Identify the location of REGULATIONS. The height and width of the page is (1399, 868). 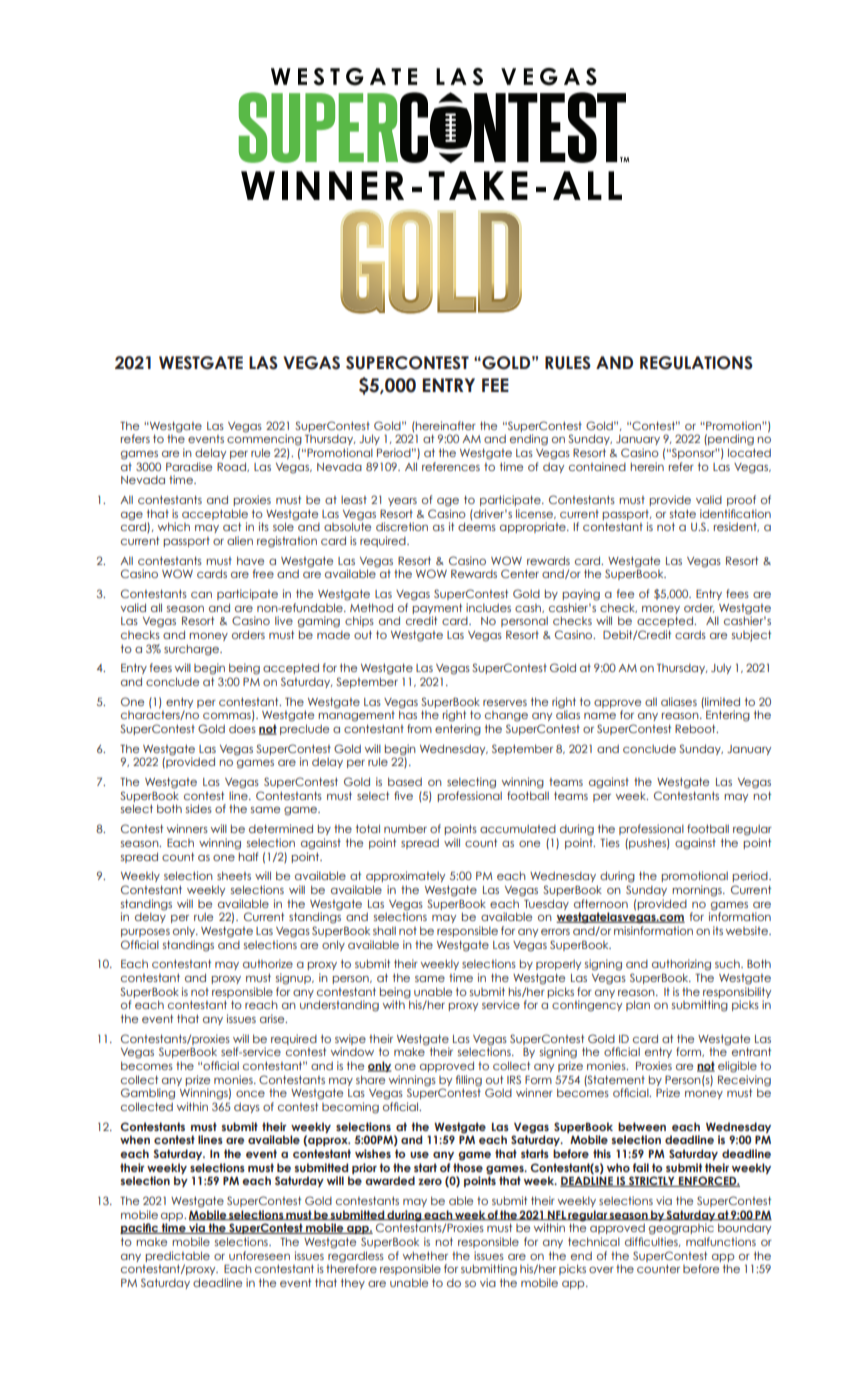
(696, 363).
